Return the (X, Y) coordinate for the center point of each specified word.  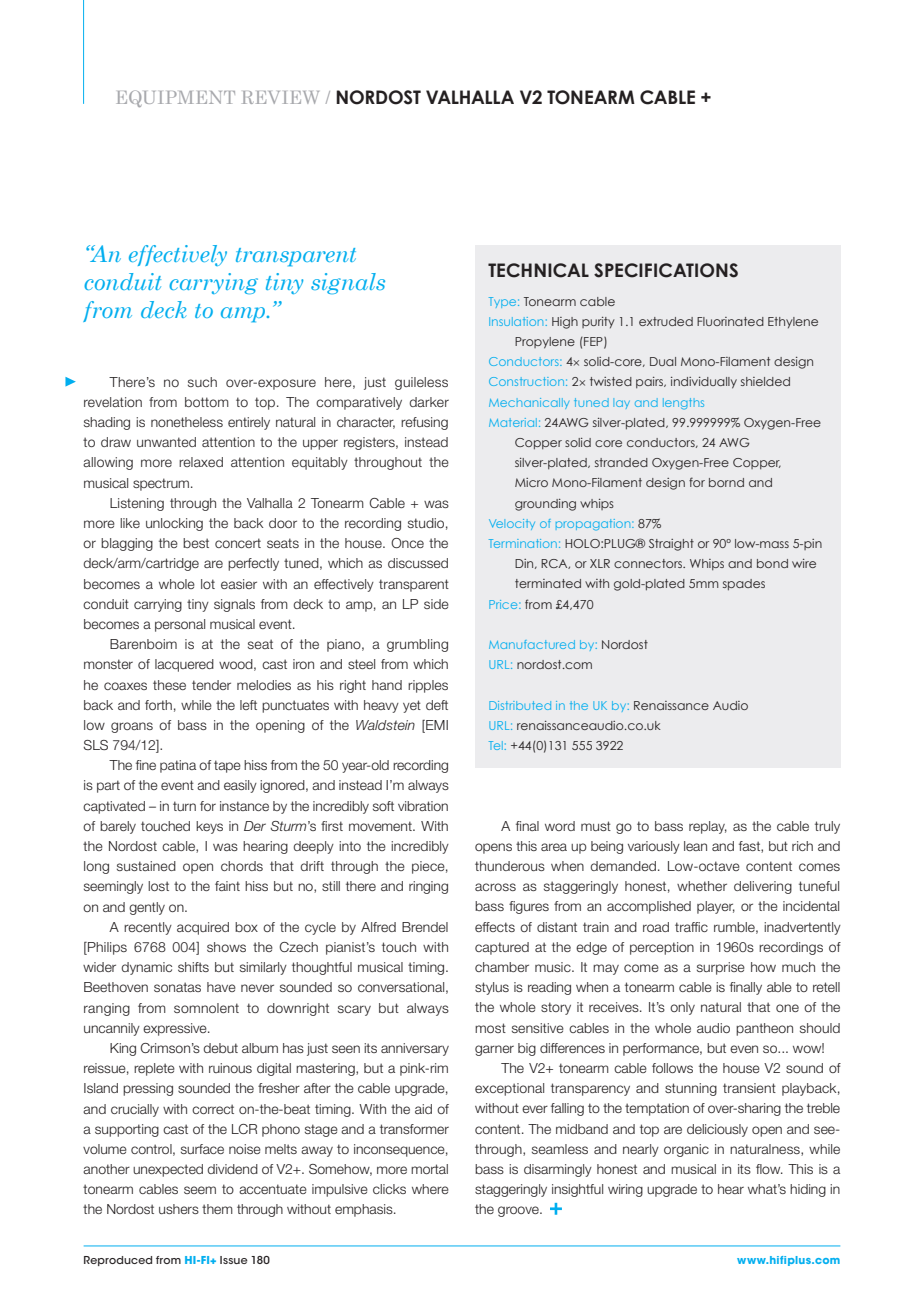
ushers (179, 1209)
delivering (763, 887)
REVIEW (280, 97)
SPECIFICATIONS (666, 270)
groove (519, 1211)
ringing (428, 887)
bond (772, 563)
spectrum (162, 484)
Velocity (512, 524)
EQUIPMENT (175, 98)
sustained (146, 866)
